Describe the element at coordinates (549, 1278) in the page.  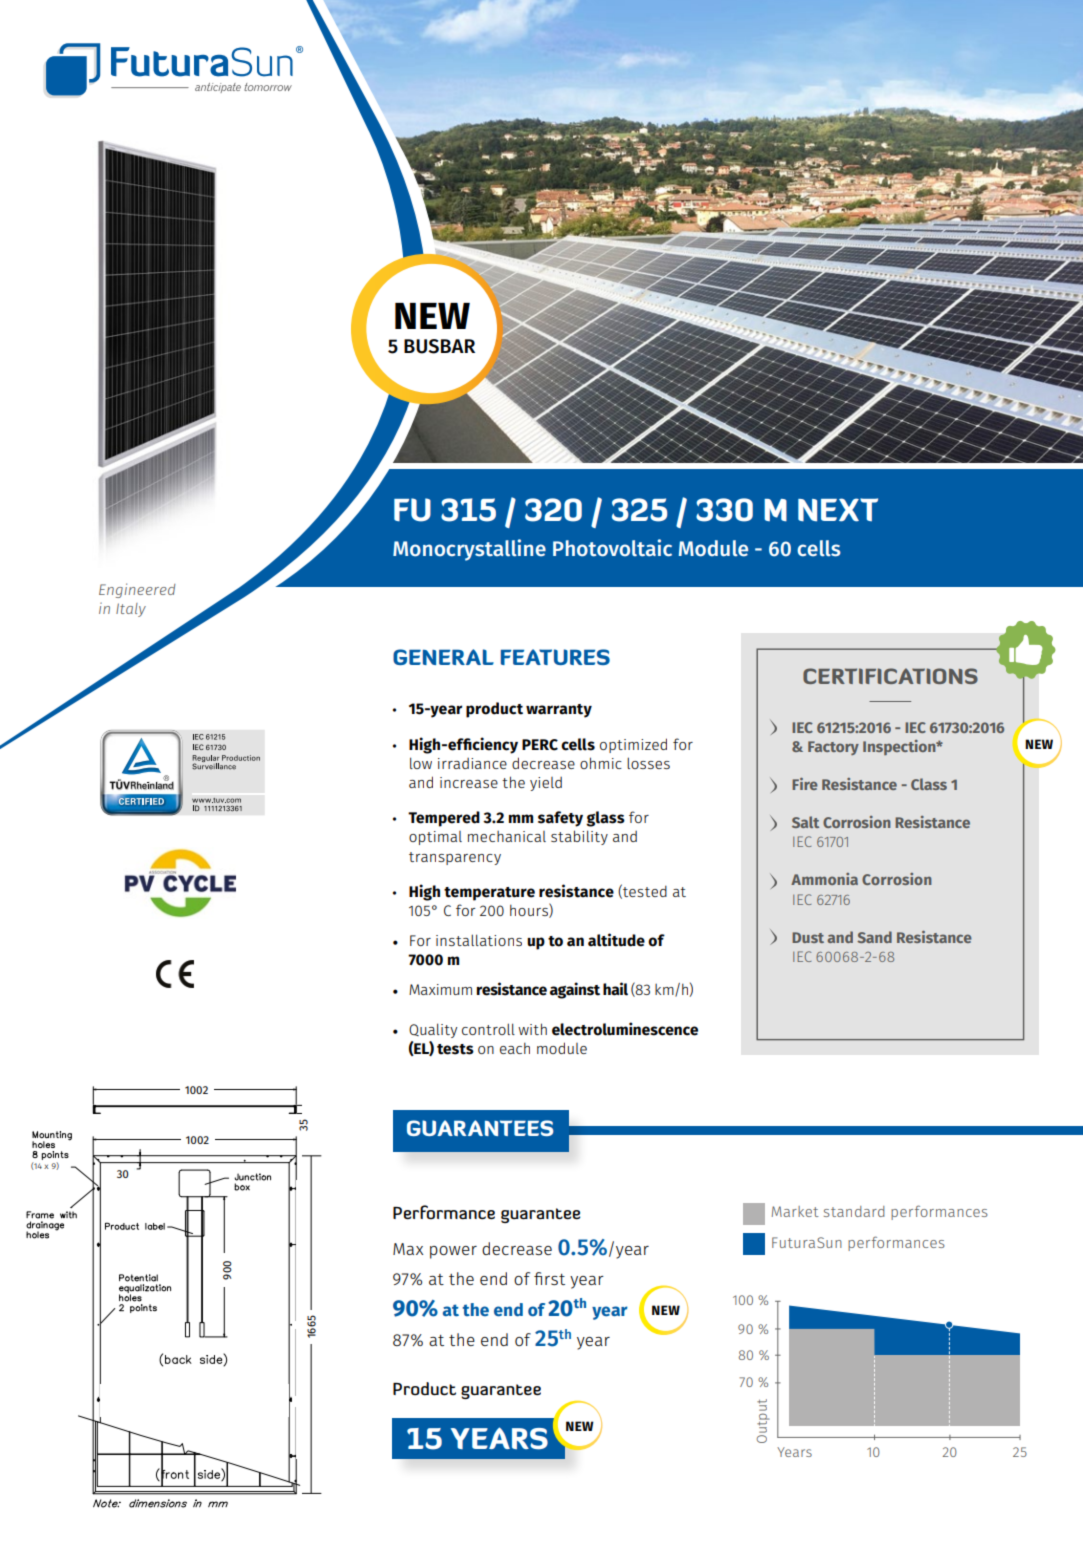
I see `first` at that location.
